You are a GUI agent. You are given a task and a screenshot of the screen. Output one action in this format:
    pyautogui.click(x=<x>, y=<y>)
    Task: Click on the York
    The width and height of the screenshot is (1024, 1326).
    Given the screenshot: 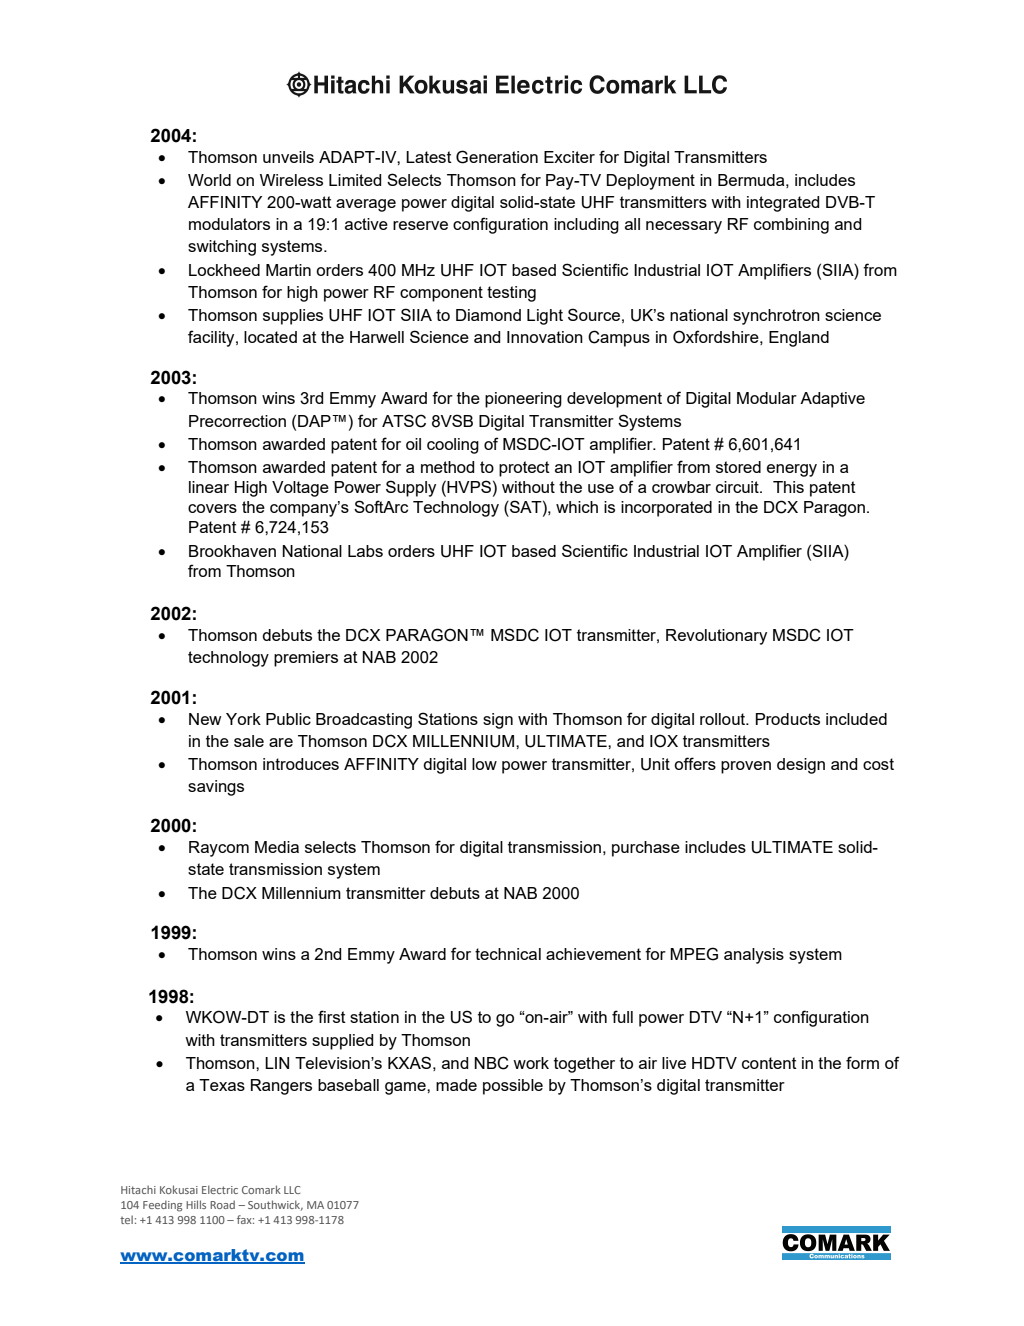 What is the action you would take?
    pyautogui.click(x=243, y=719)
